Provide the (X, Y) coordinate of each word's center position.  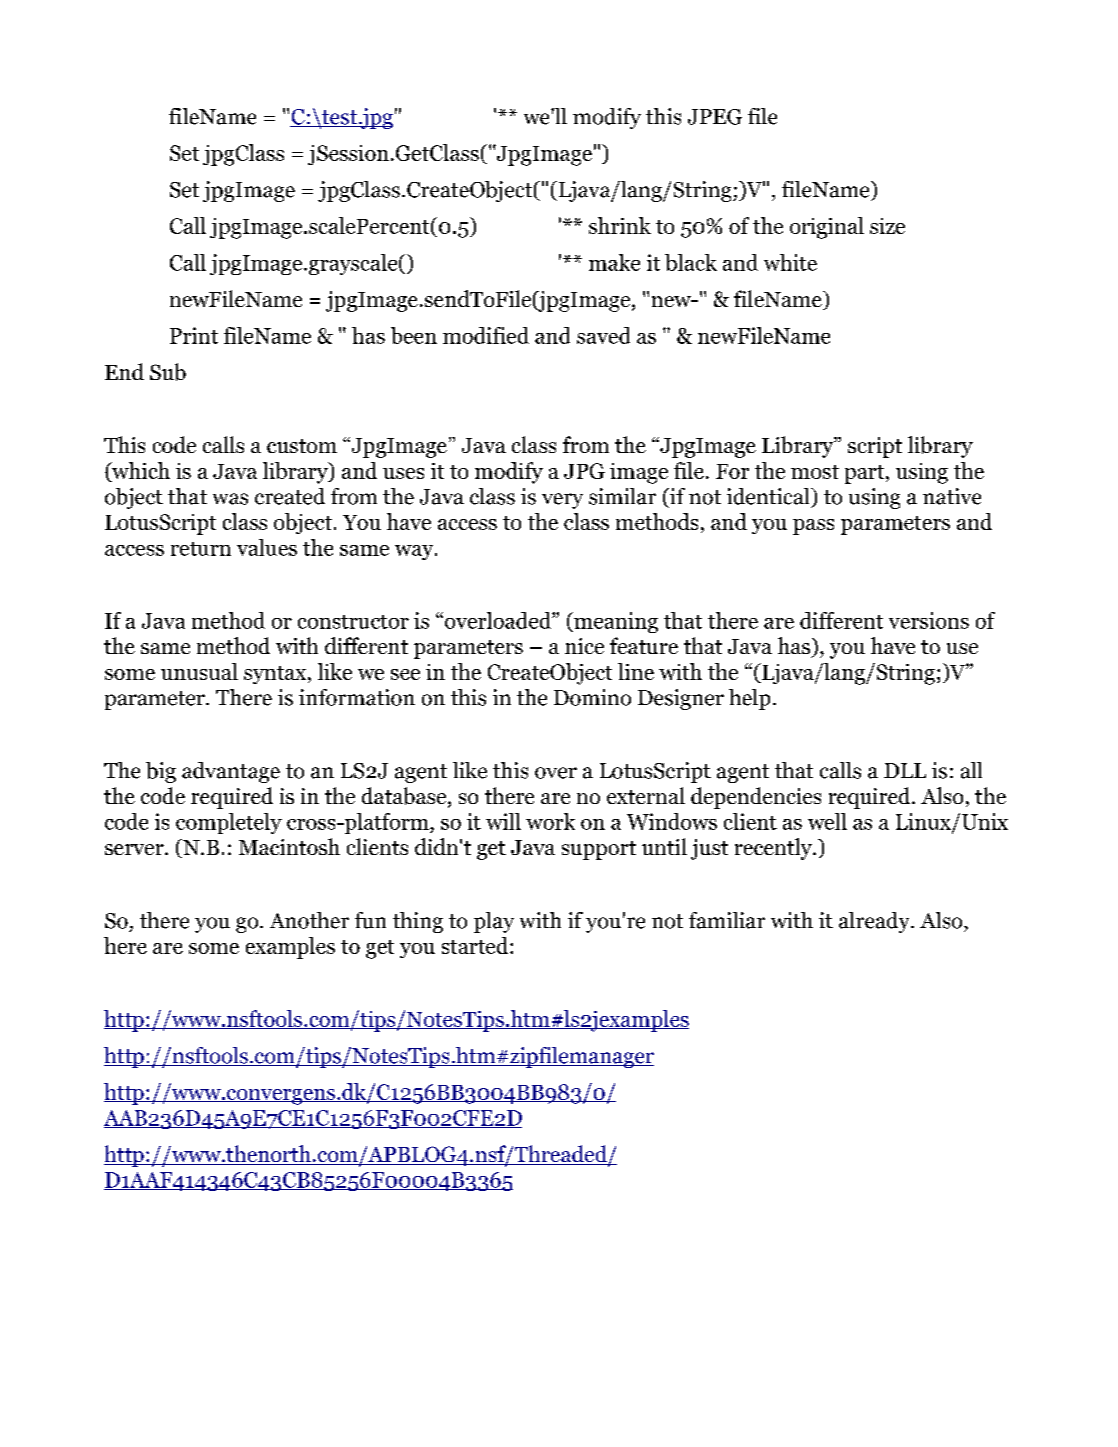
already (875, 922)
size (887, 226)
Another (309, 920)
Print (194, 335)
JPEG (715, 117)
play (494, 922)
